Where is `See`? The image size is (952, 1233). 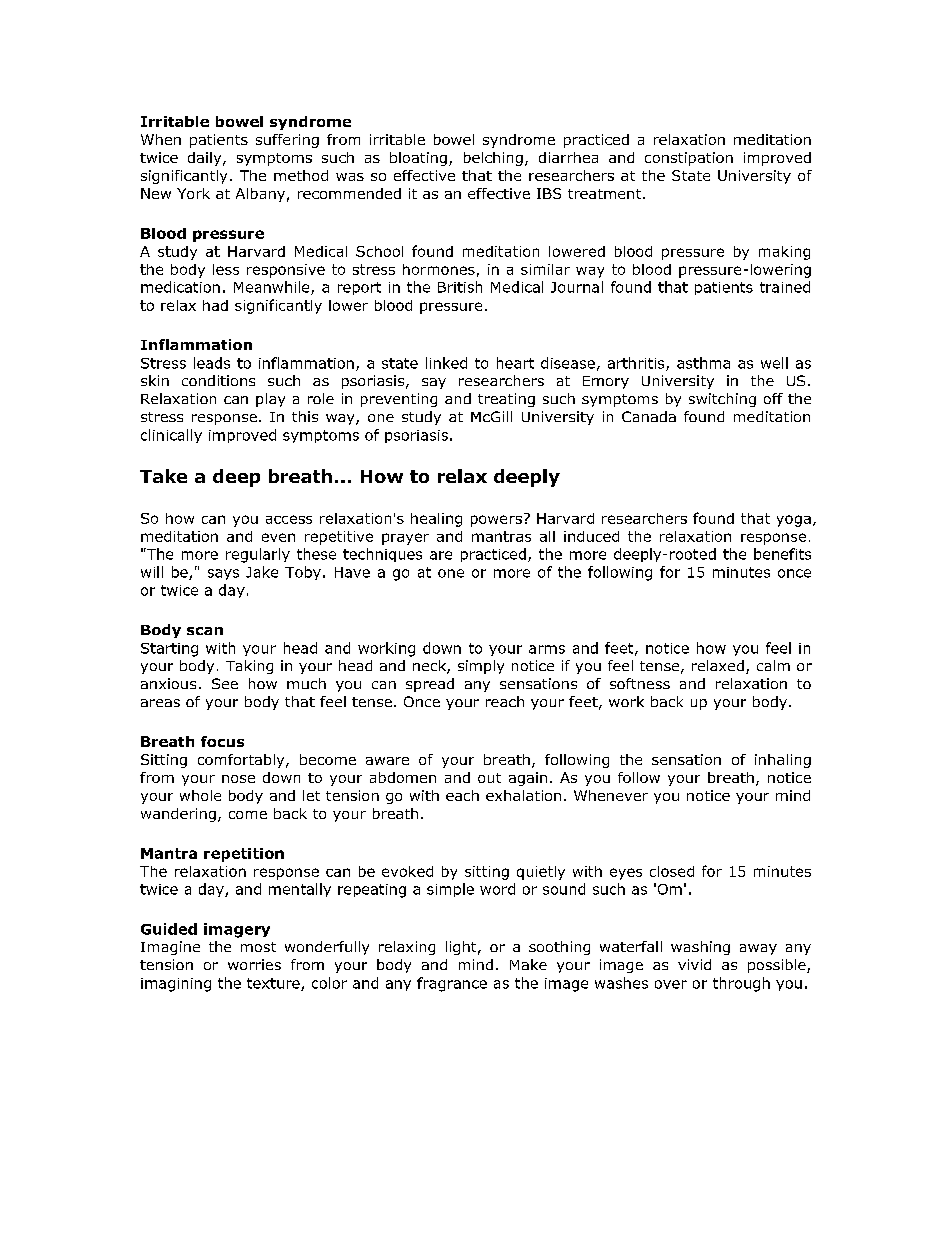
See is located at coordinates (225, 683).
